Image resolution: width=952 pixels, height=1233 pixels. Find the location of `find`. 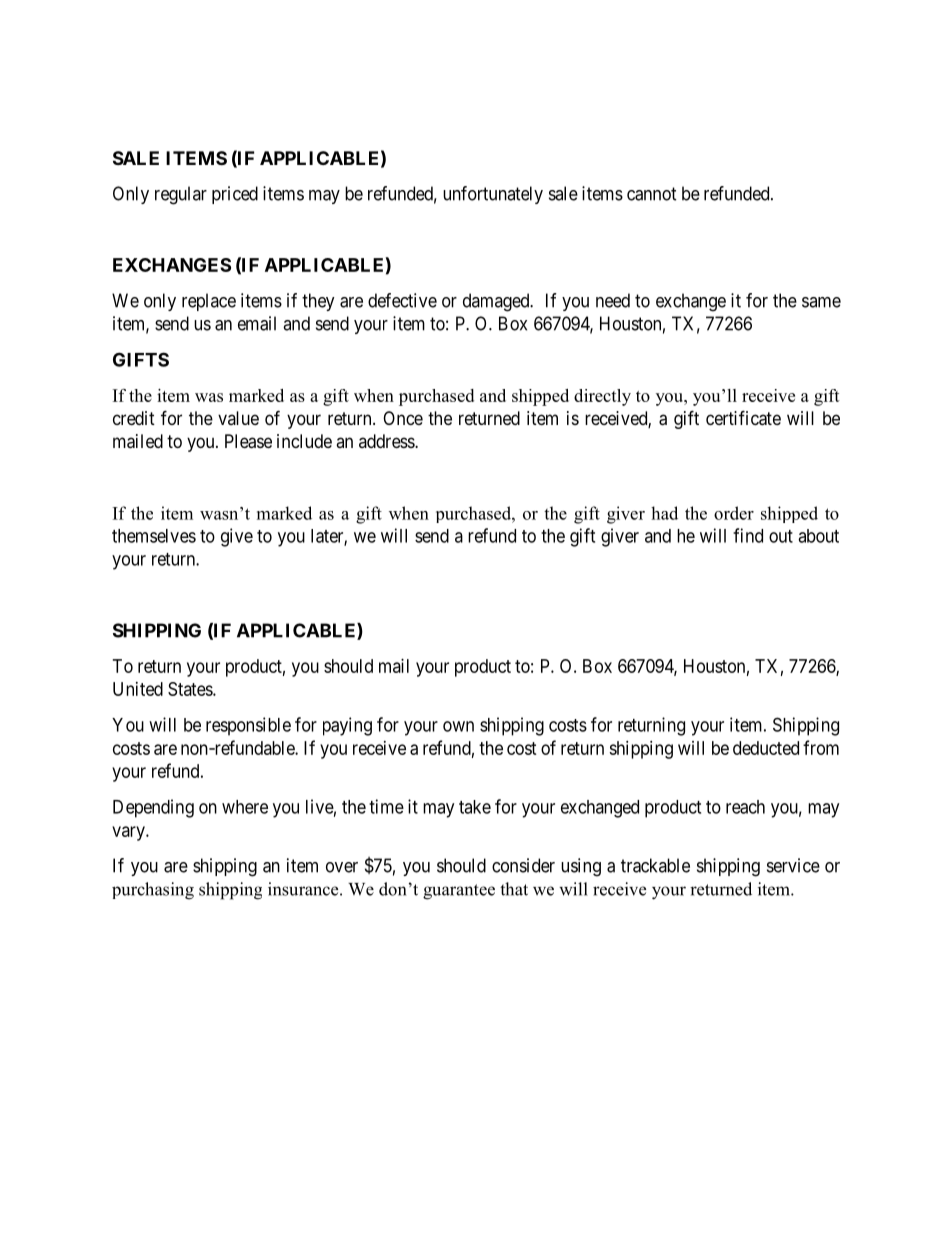

find is located at coordinates (748, 535).
